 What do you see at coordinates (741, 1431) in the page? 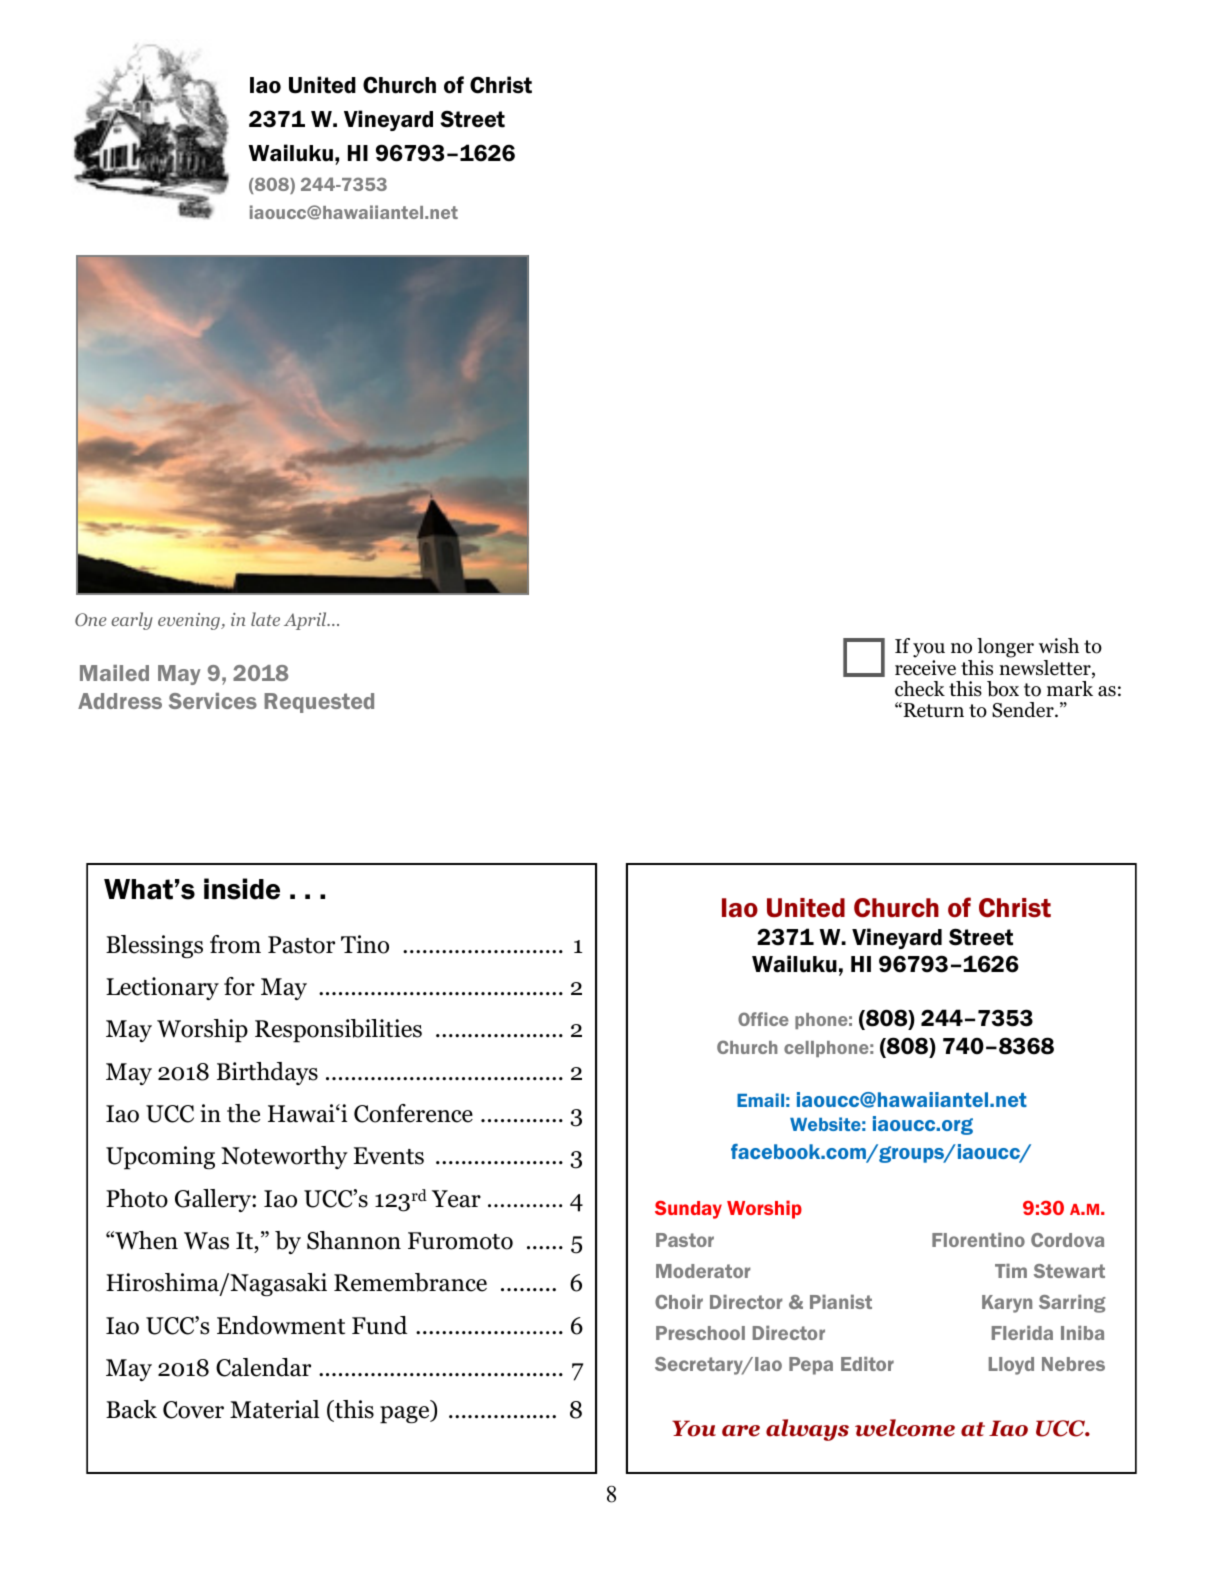
I see `are` at bounding box center [741, 1431].
